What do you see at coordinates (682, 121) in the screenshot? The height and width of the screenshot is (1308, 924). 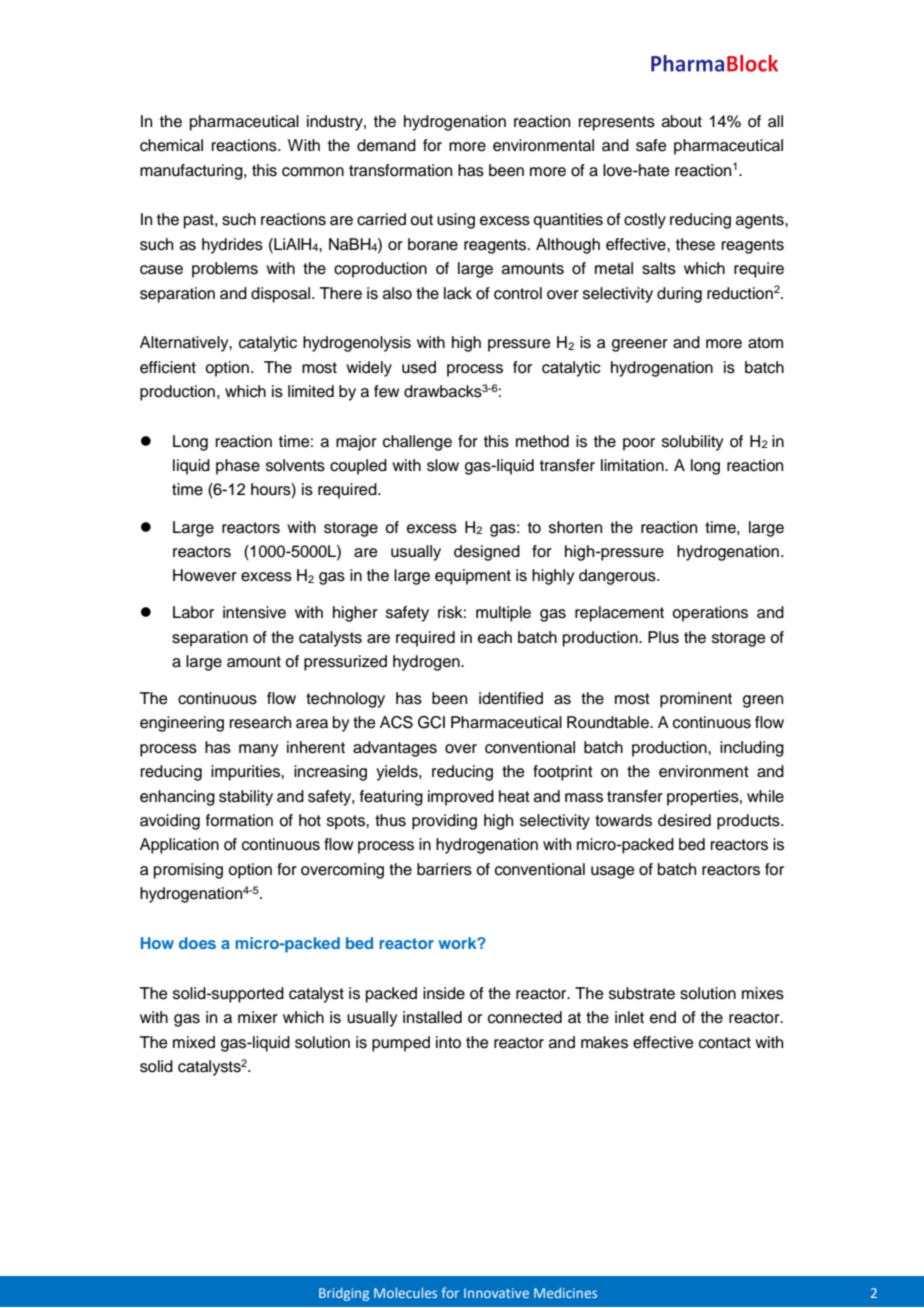 I see `about` at bounding box center [682, 121].
